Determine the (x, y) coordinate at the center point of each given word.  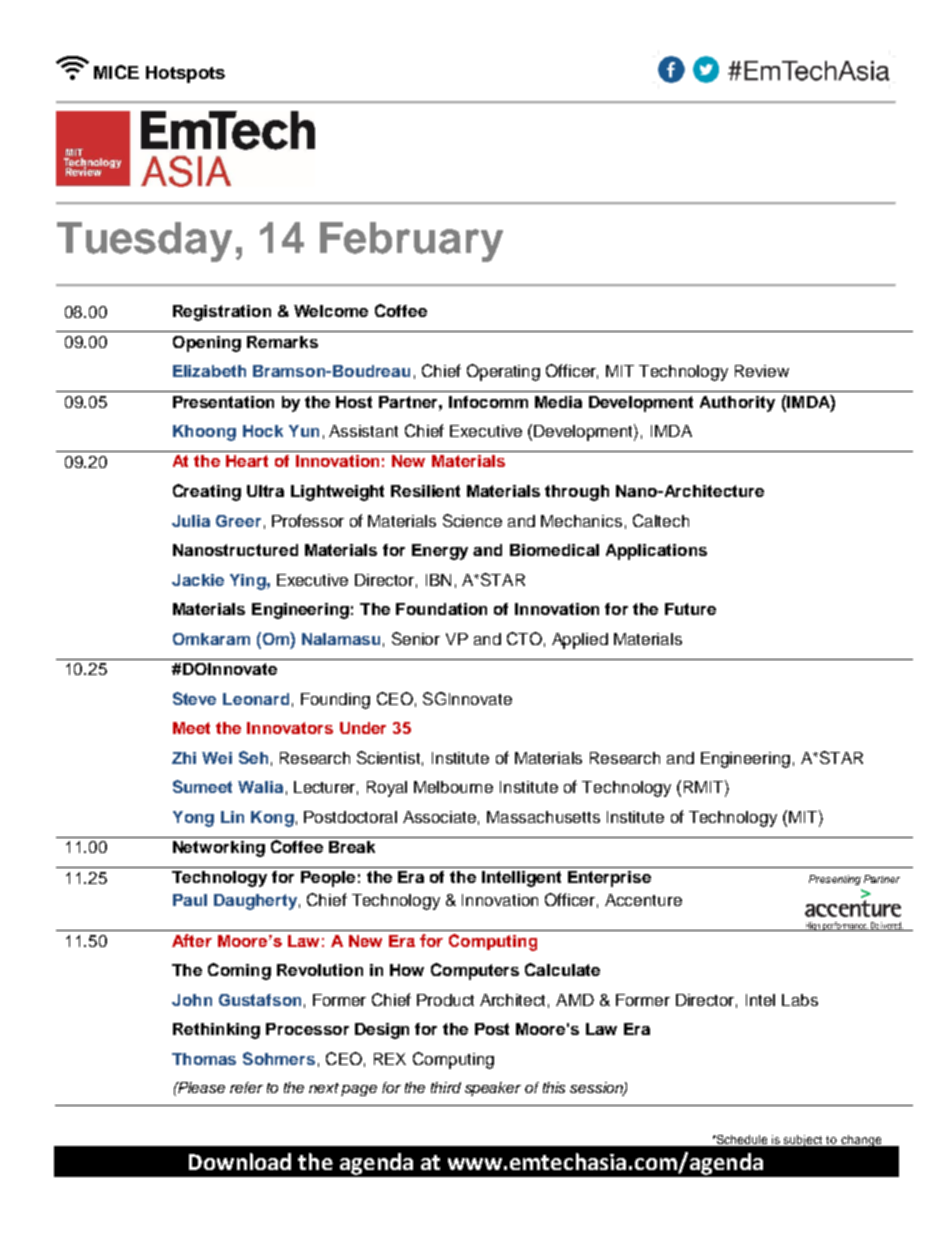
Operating (503, 372)
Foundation (441, 609)
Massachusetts (543, 817)
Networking (219, 849)
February (411, 242)
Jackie (198, 580)
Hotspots (185, 74)
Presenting (835, 880)
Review (762, 371)
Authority (737, 404)
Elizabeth (209, 371)
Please (200, 1087)
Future (690, 609)
